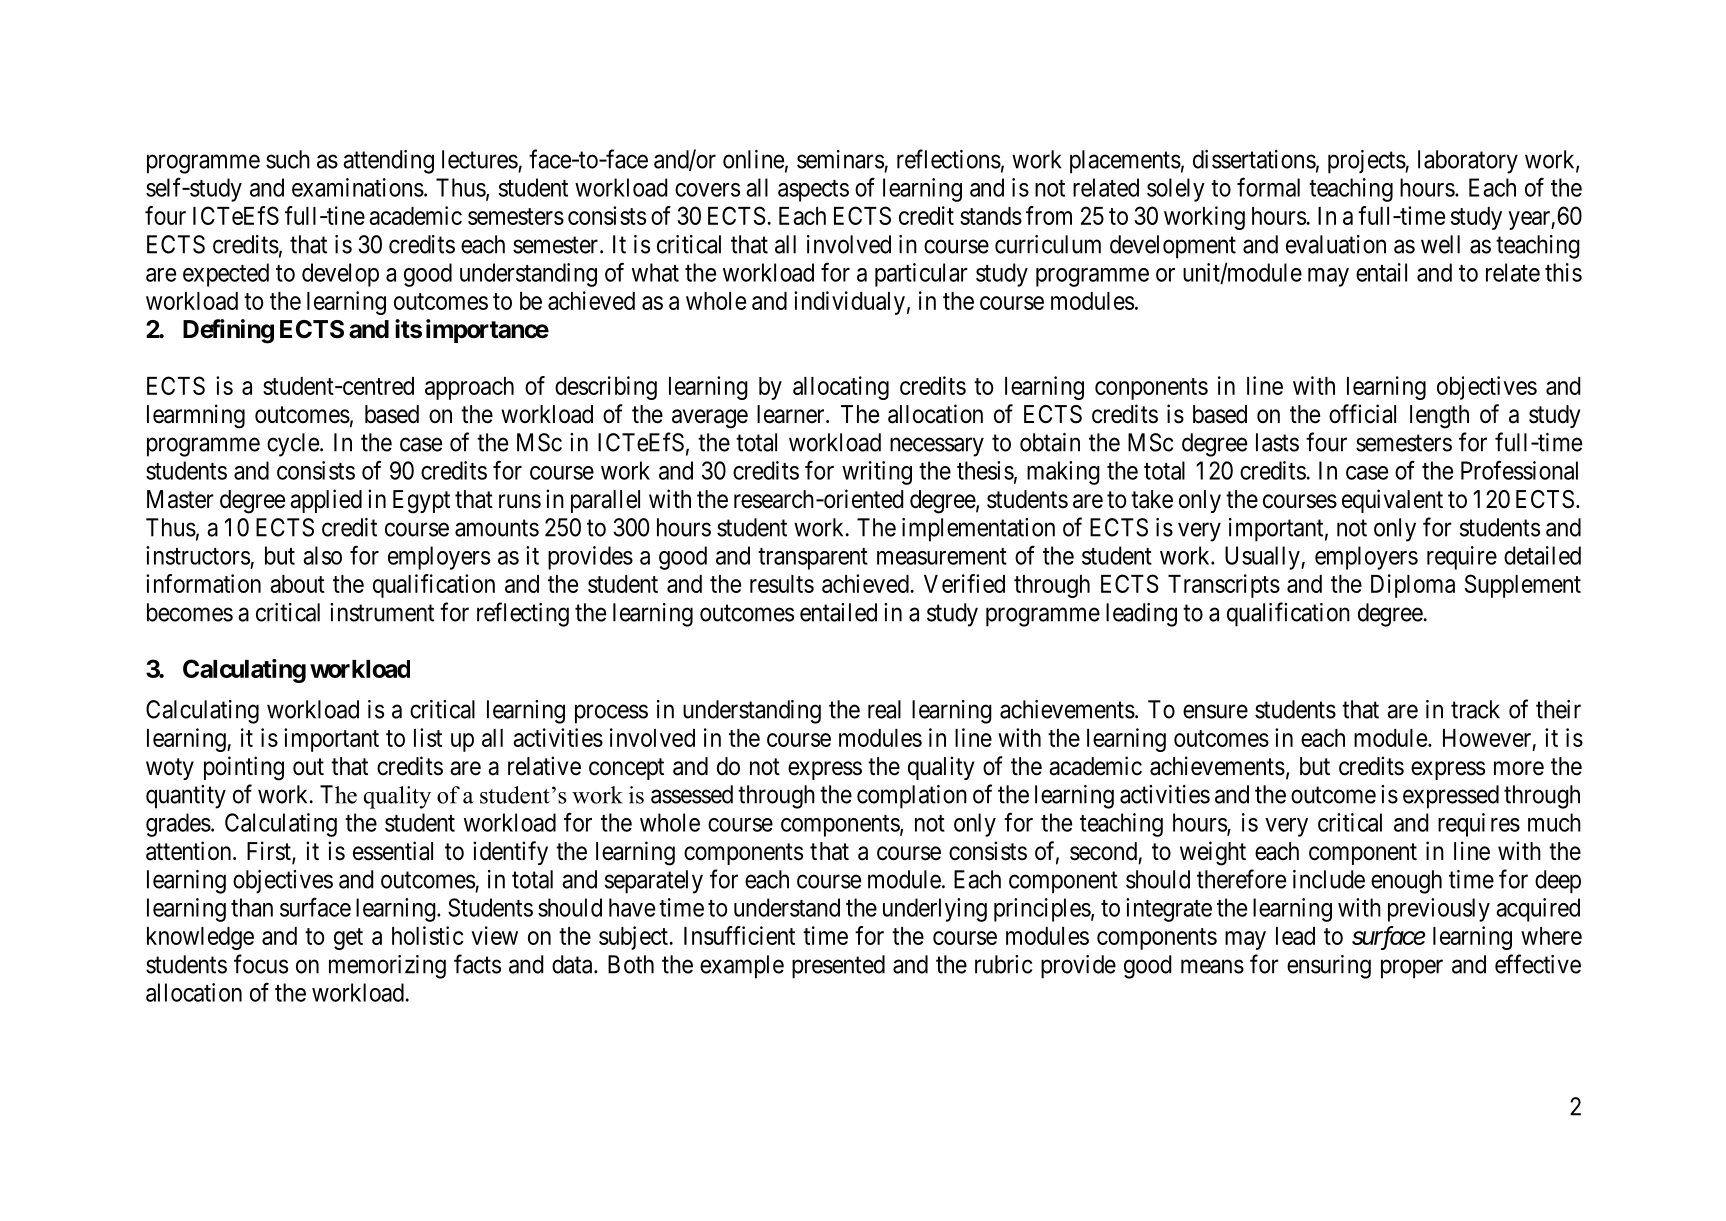  Describe the element at coordinates (840, 159) in the screenshot. I see `seminars` at that location.
